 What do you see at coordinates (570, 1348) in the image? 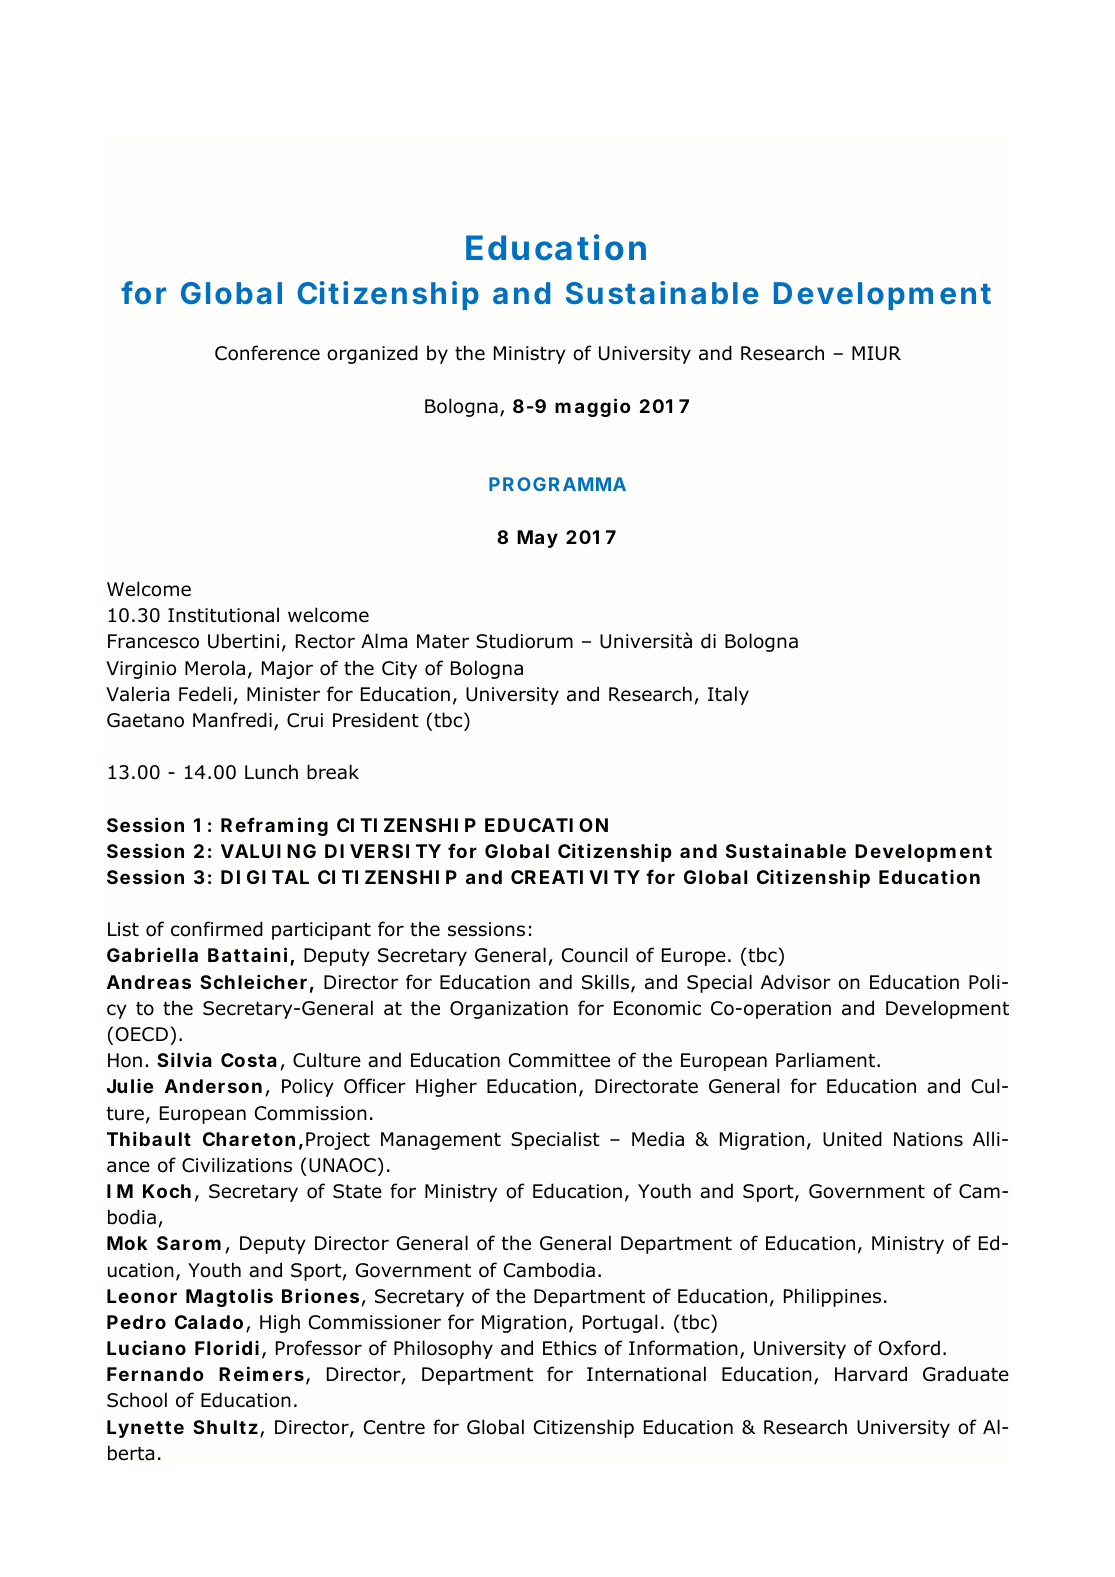
I see `Ethics` at bounding box center [570, 1348].
